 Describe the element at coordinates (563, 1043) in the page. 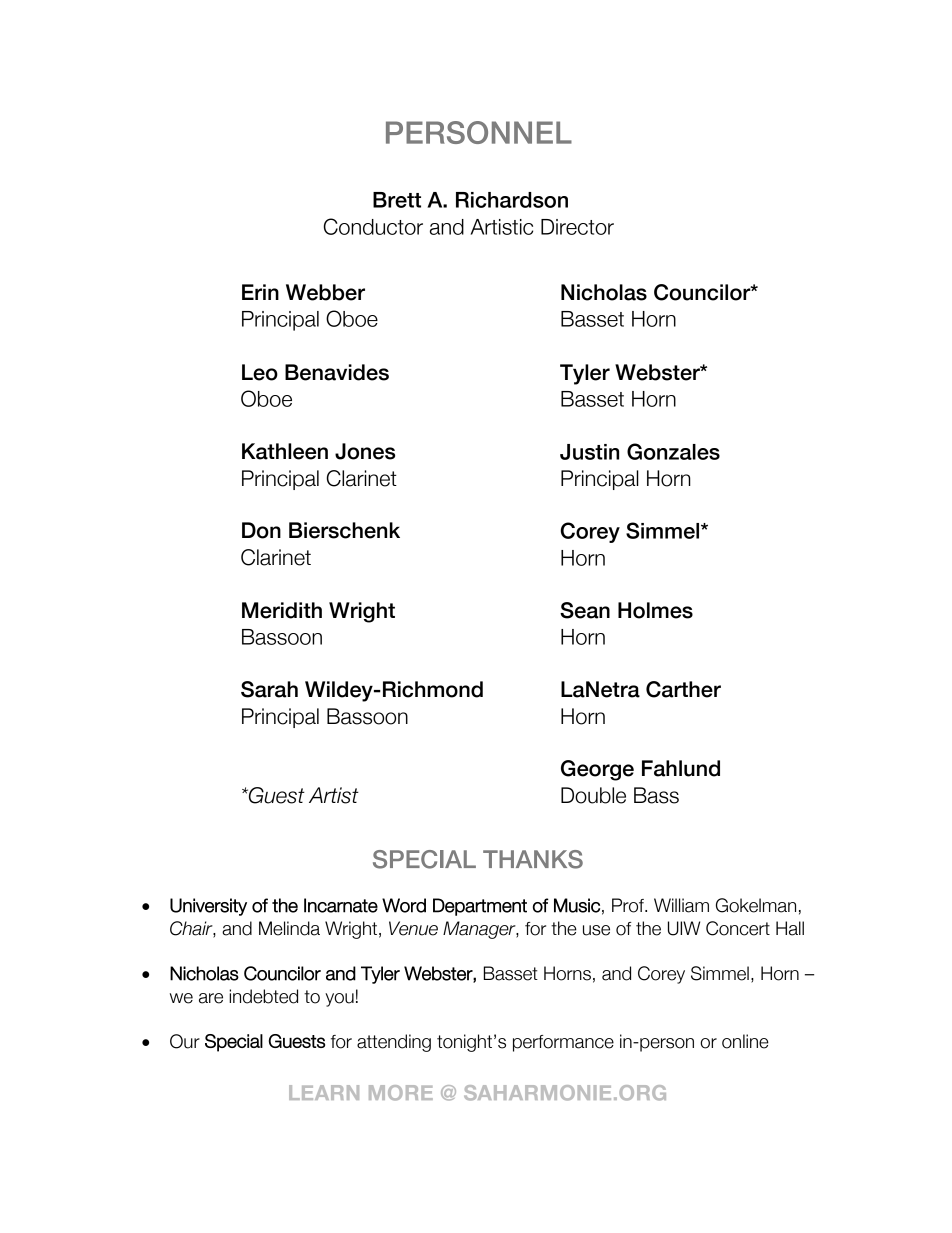

I see `performance` at that location.
